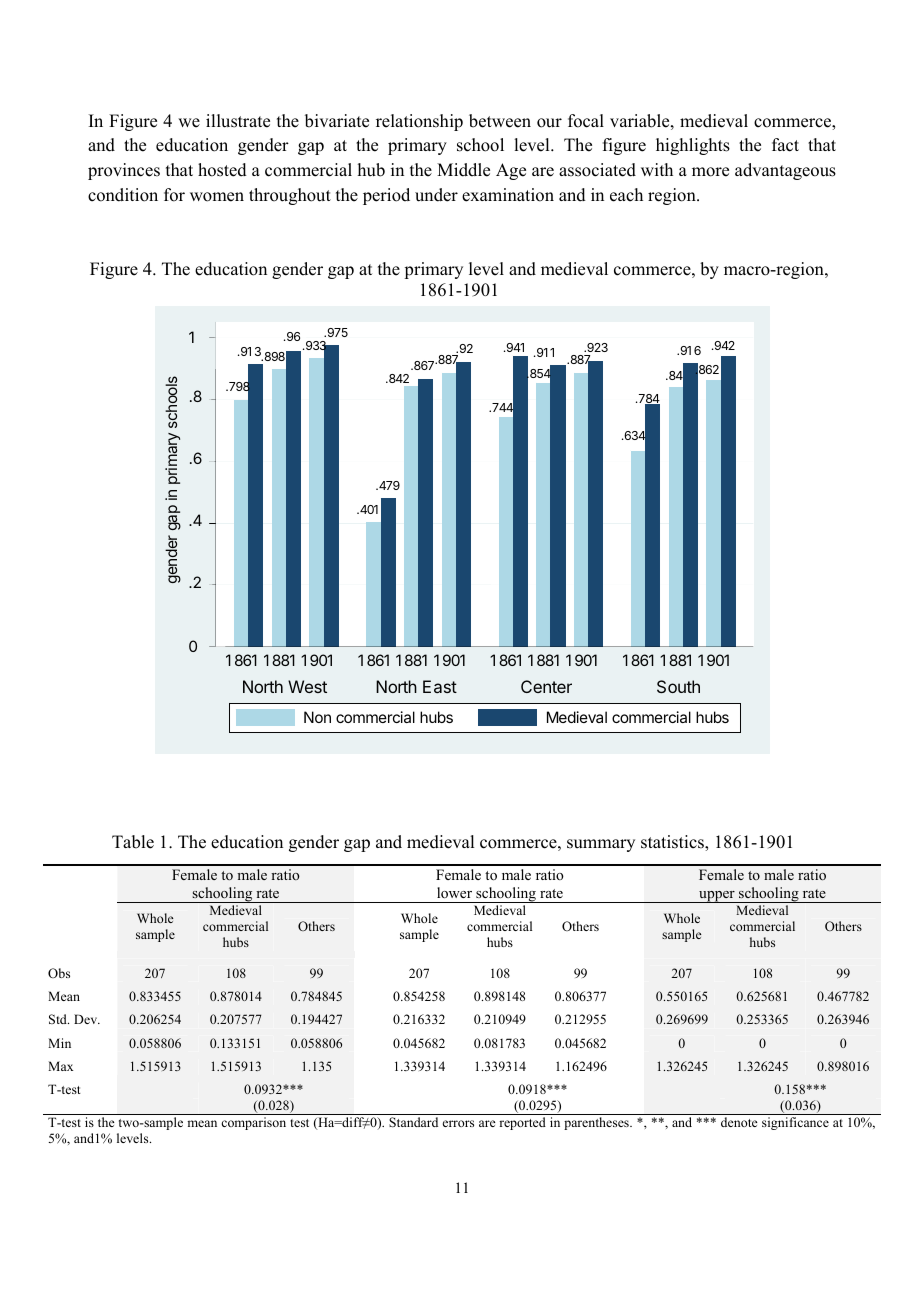 Image resolution: width=924 pixels, height=1308 pixels. Describe the element at coordinates (693, 146) in the screenshot. I see `highlights` at that location.
